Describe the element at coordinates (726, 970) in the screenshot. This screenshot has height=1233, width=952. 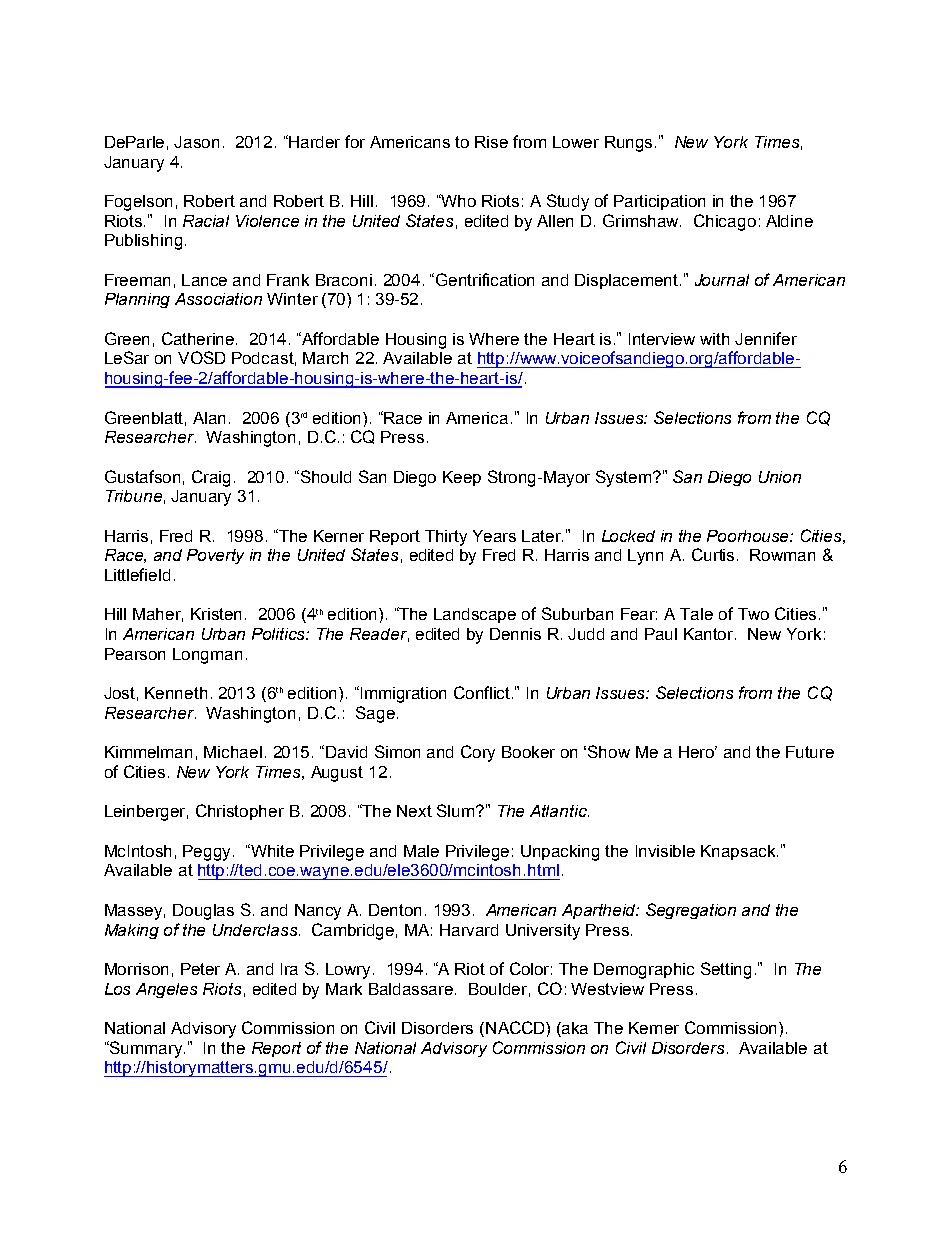
I see `Setting` at that location.
